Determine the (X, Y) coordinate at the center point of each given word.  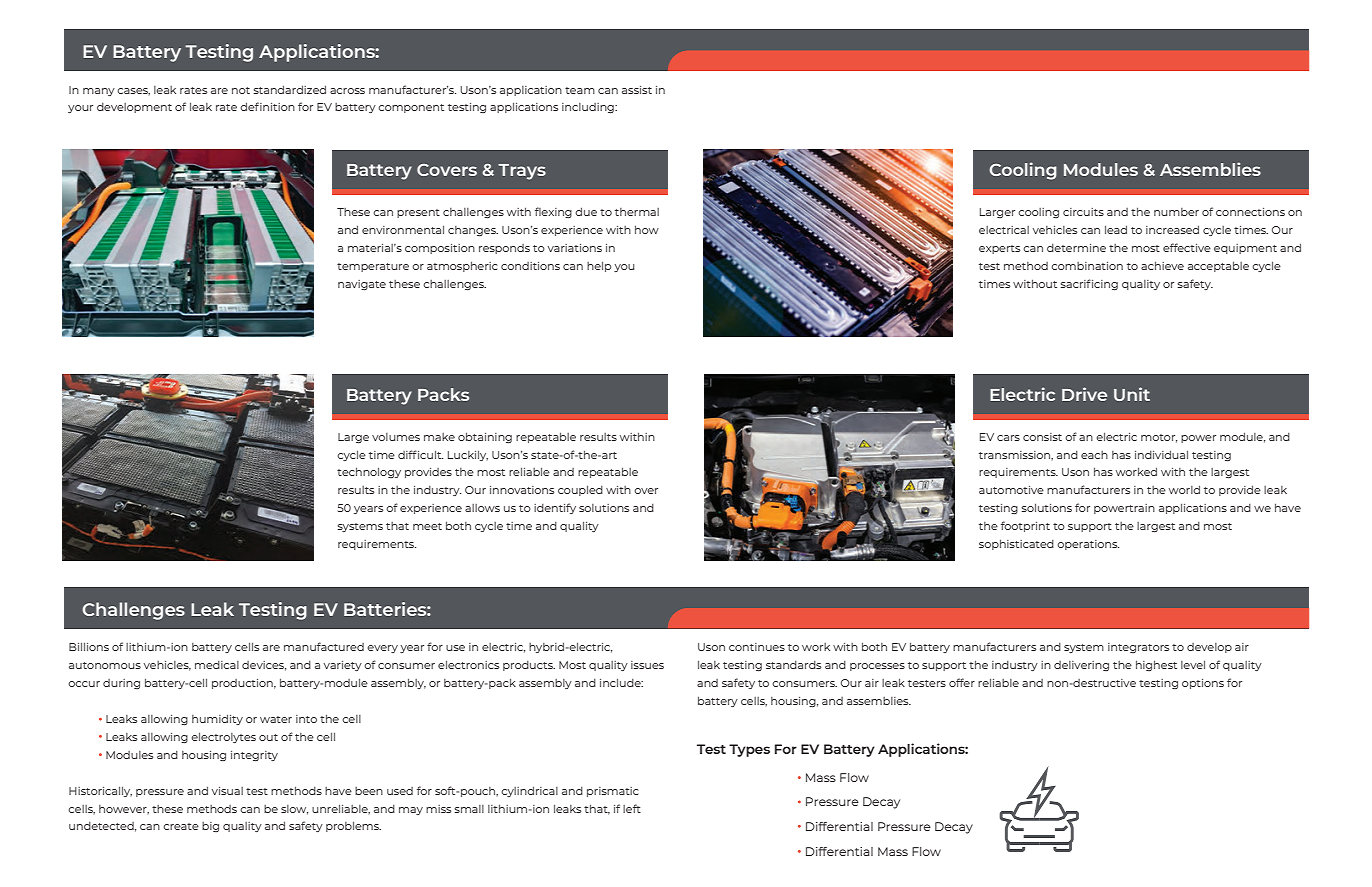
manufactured (324, 646)
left (632, 808)
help (599, 266)
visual (227, 791)
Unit (1132, 394)
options (1203, 684)
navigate (362, 285)
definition (267, 106)
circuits (1083, 212)
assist (637, 90)
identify (555, 508)
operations (1088, 545)
